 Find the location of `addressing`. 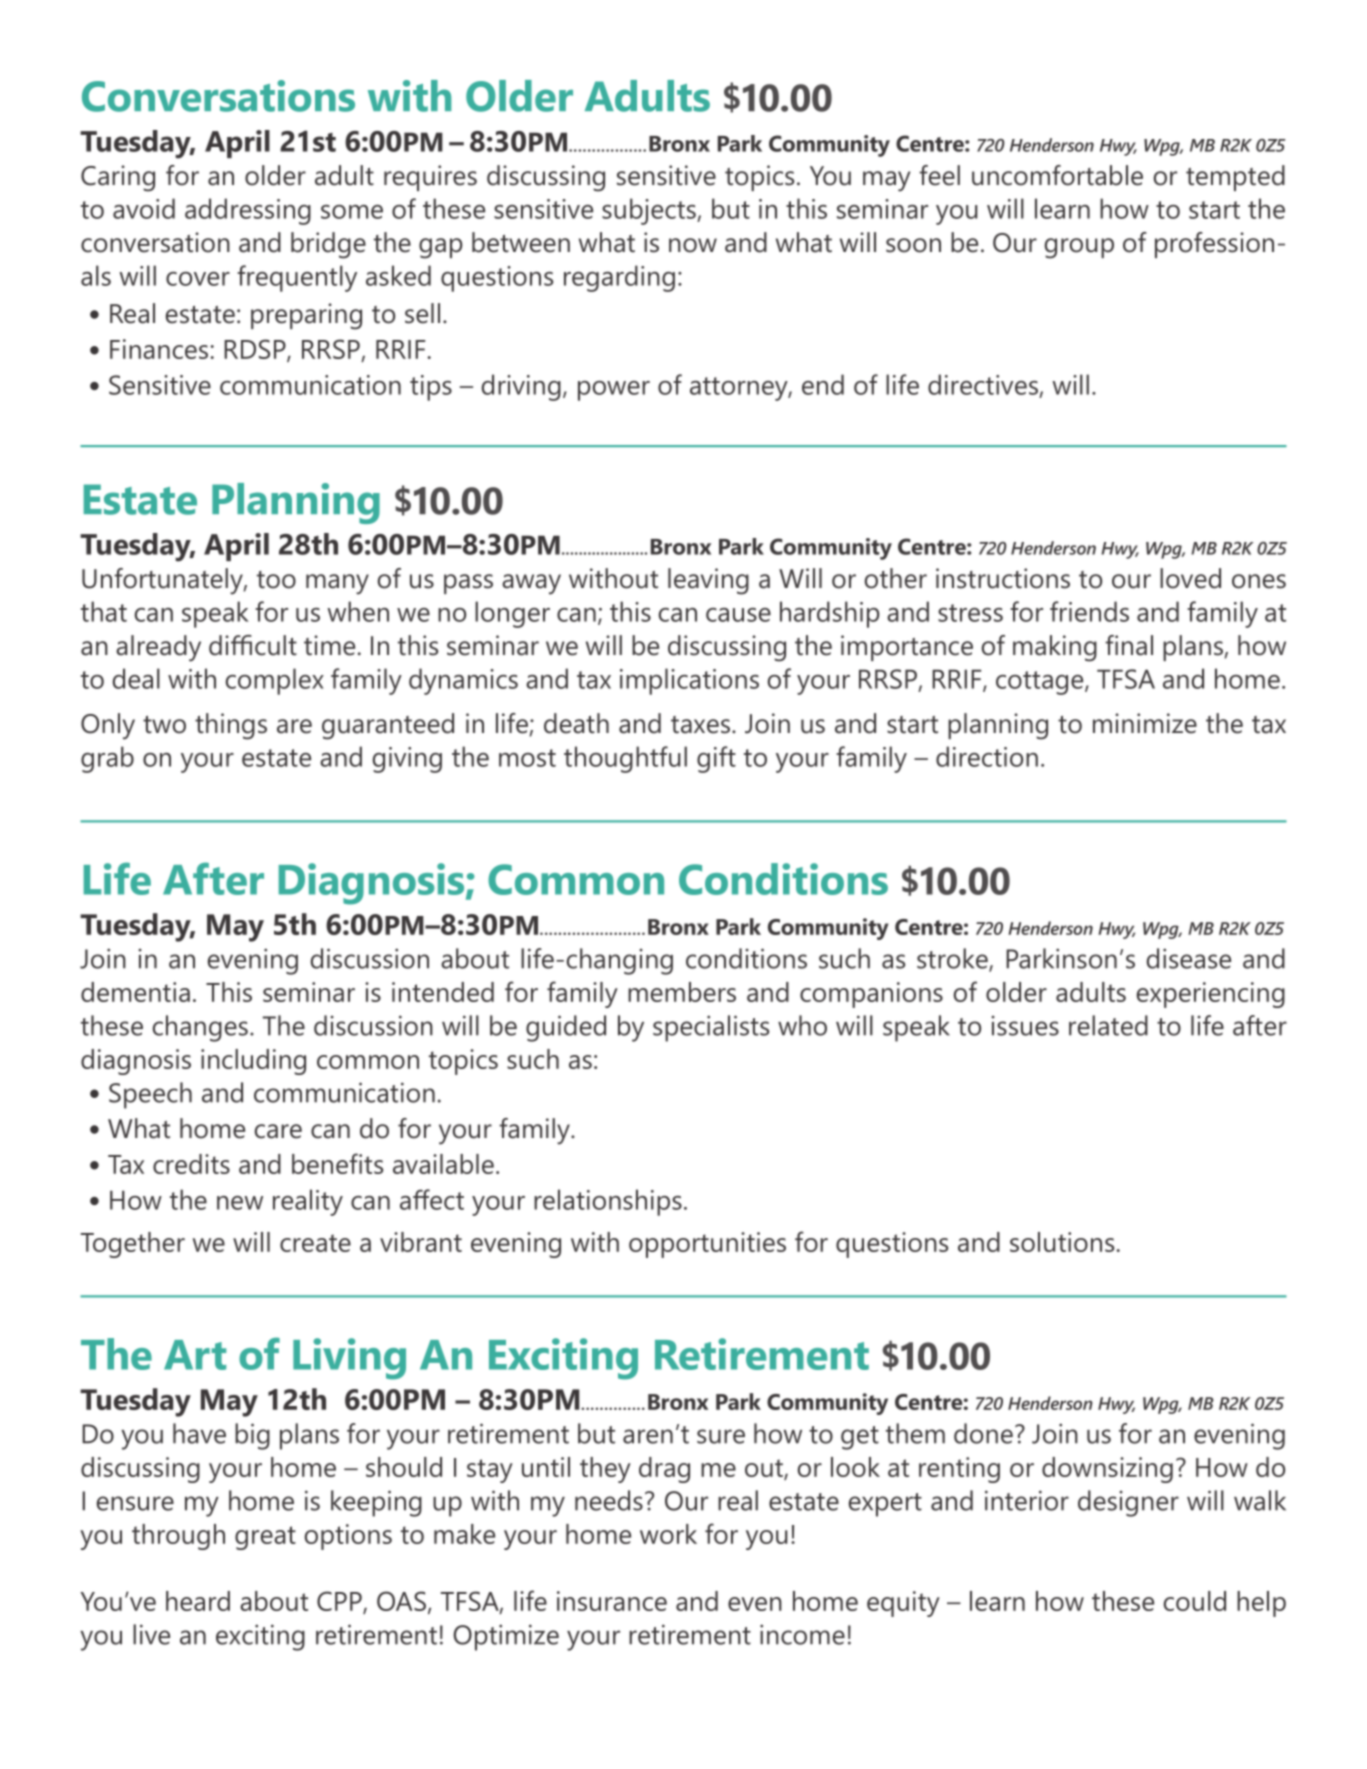

addressing is located at coordinates (248, 211).
